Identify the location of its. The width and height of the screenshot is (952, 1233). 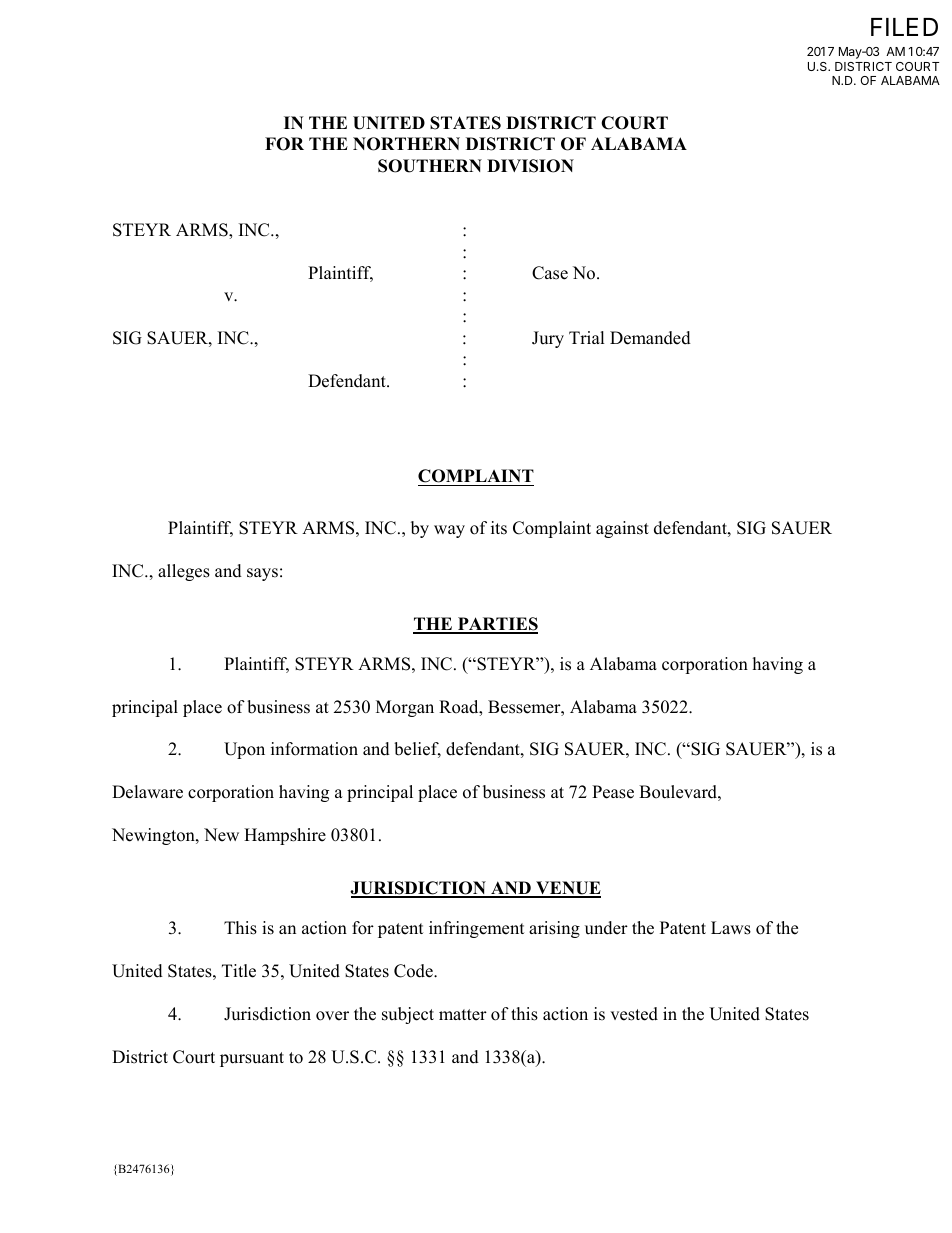
(499, 528).
